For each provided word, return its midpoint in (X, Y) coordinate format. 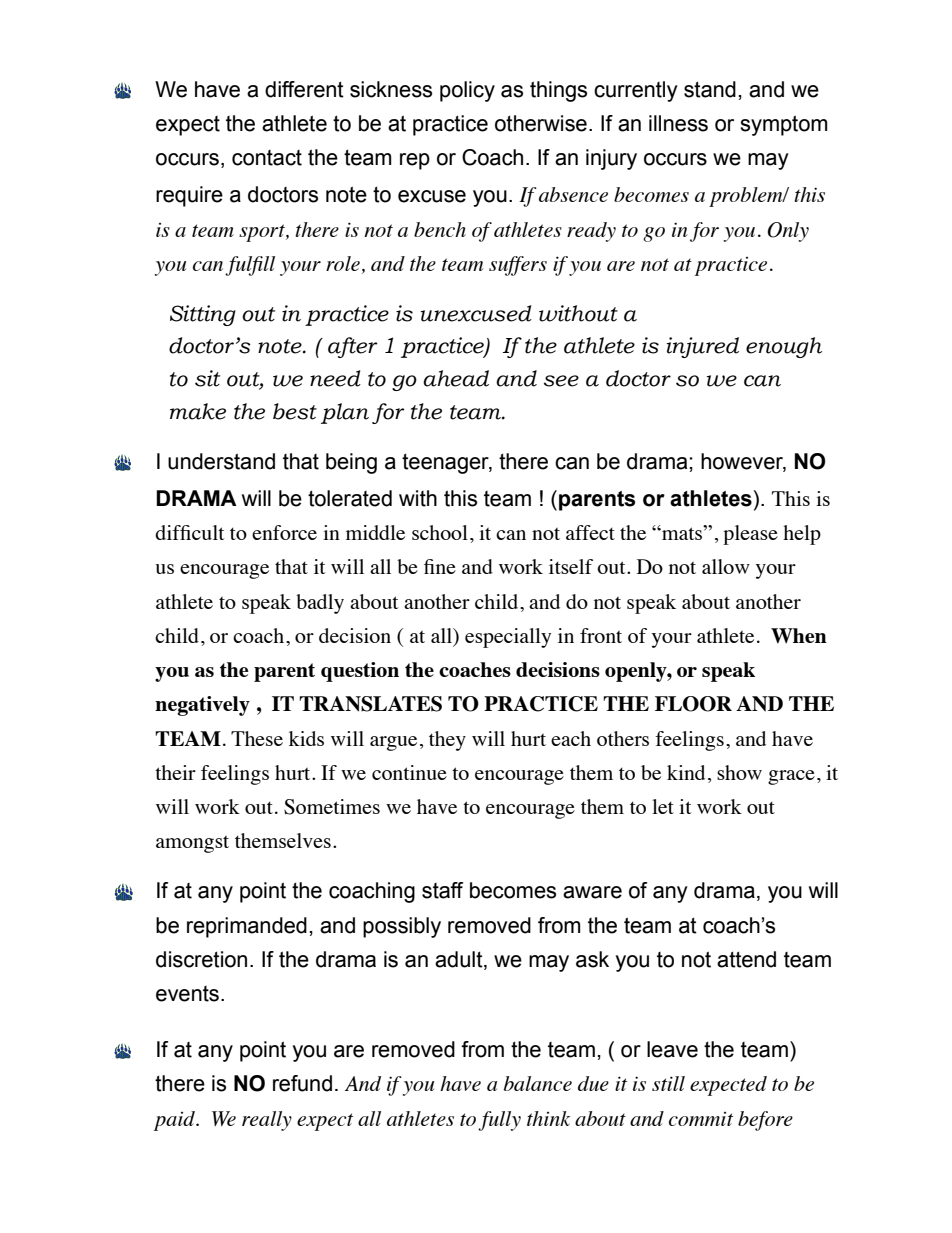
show (739, 772)
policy (467, 91)
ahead (456, 378)
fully (499, 1121)
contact (267, 158)
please (750, 535)
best (295, 411)
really (267, 1121)
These (257, 738)
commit (701, 1119)
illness (678, 123)
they (447, 741)
